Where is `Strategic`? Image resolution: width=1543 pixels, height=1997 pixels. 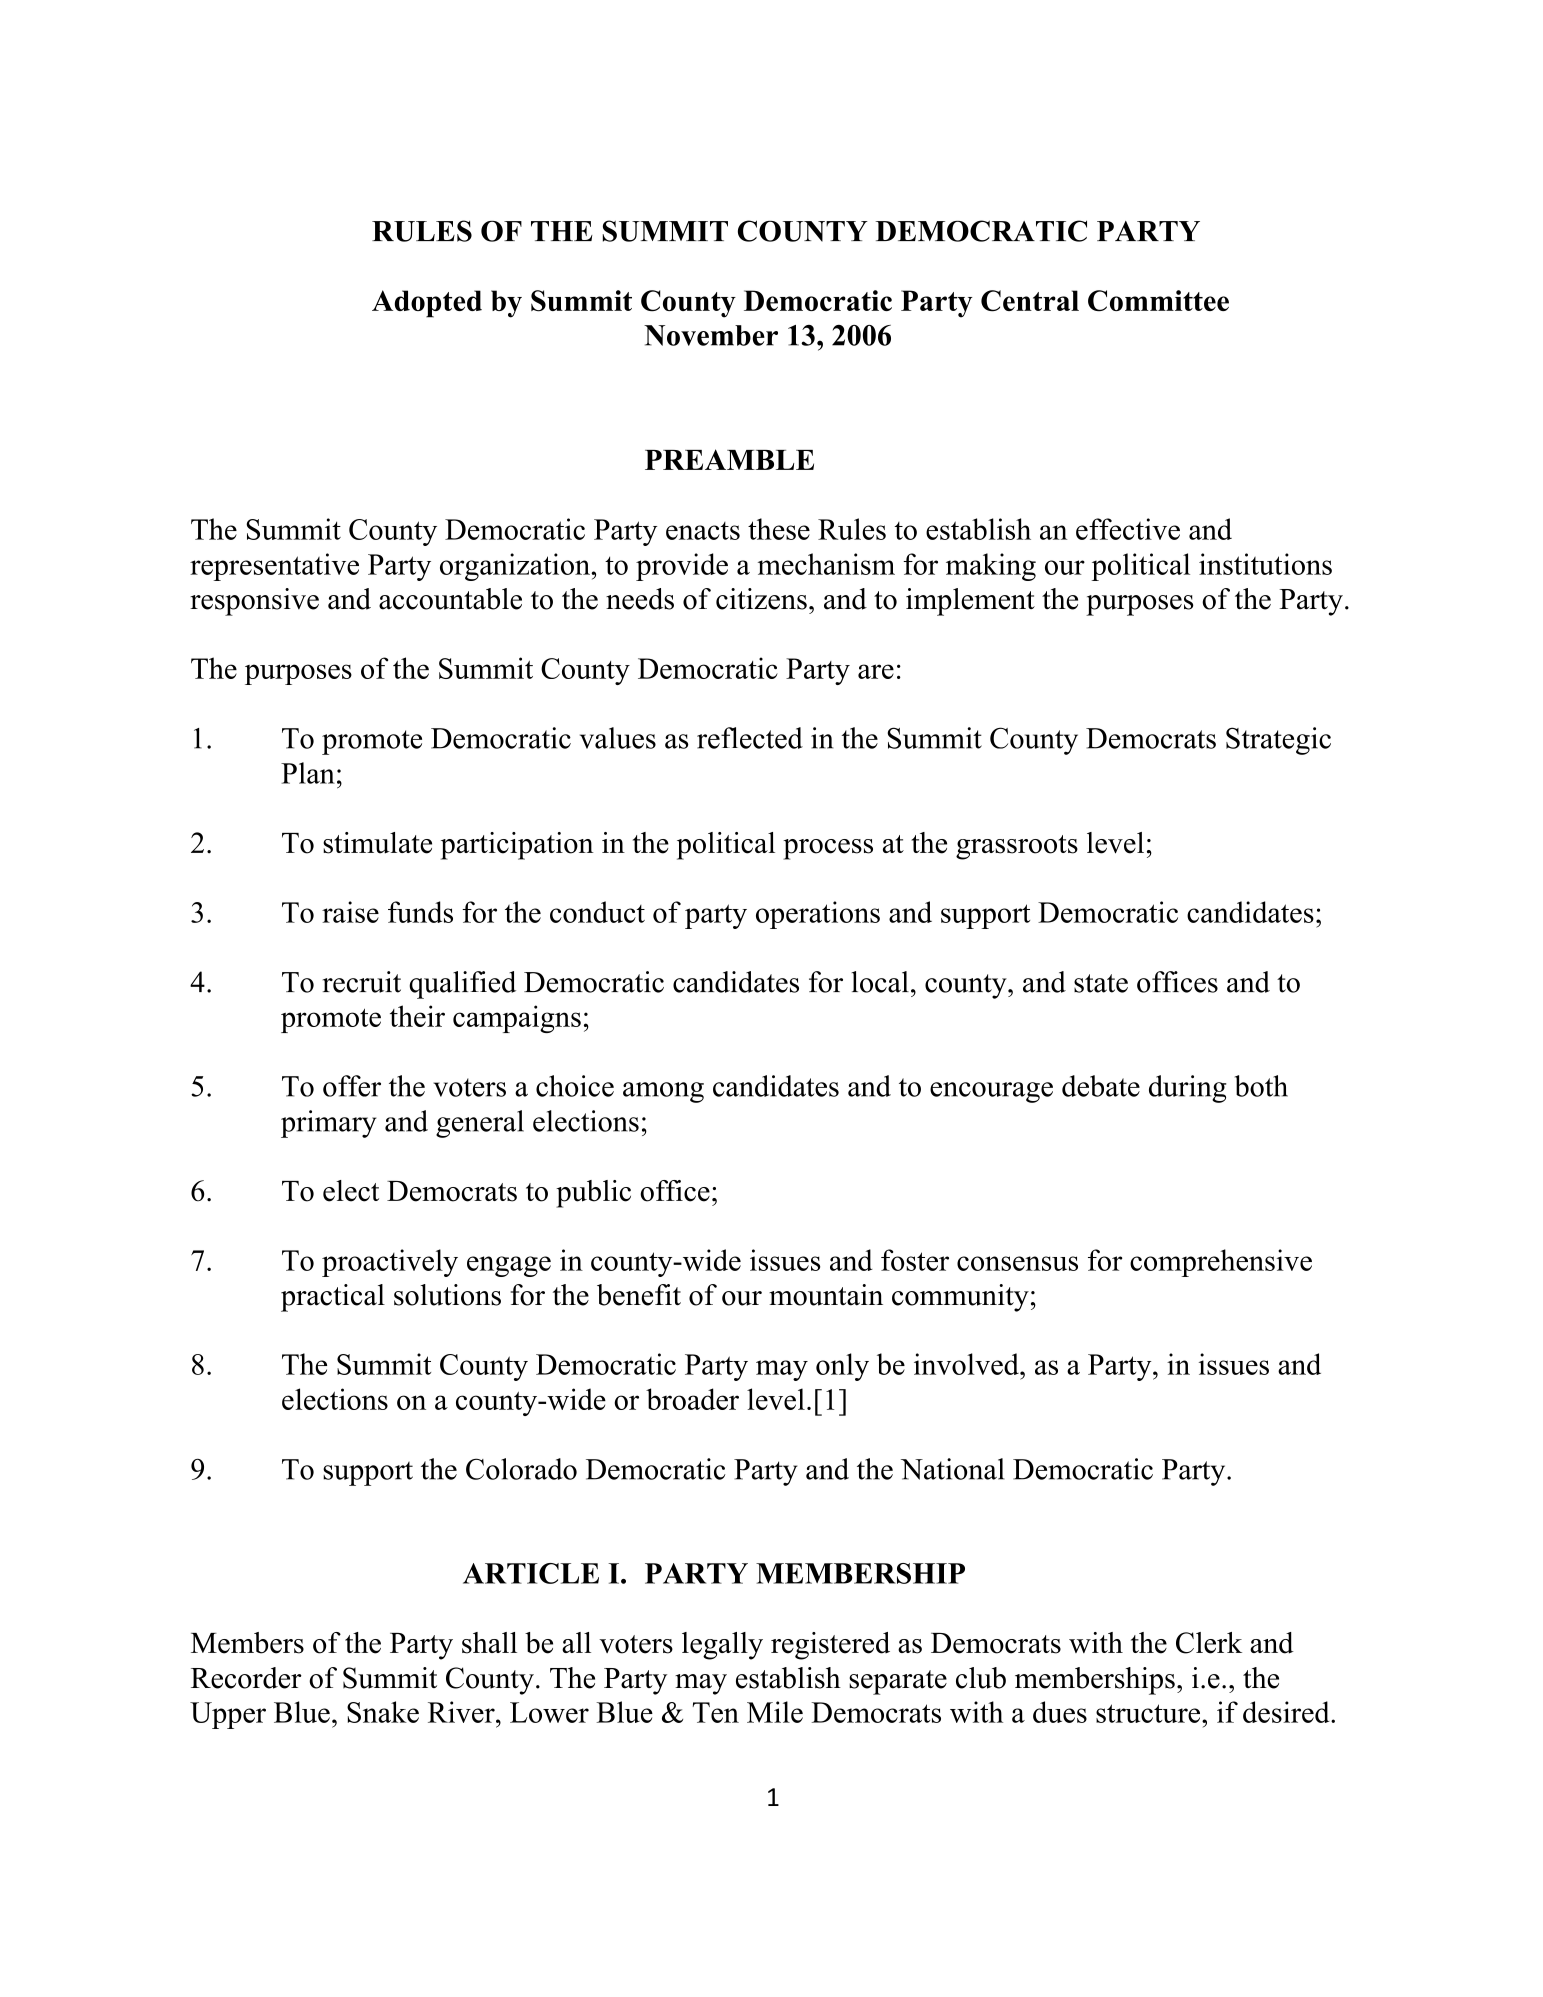 Strategic is located at coordinates (1278, 741).
